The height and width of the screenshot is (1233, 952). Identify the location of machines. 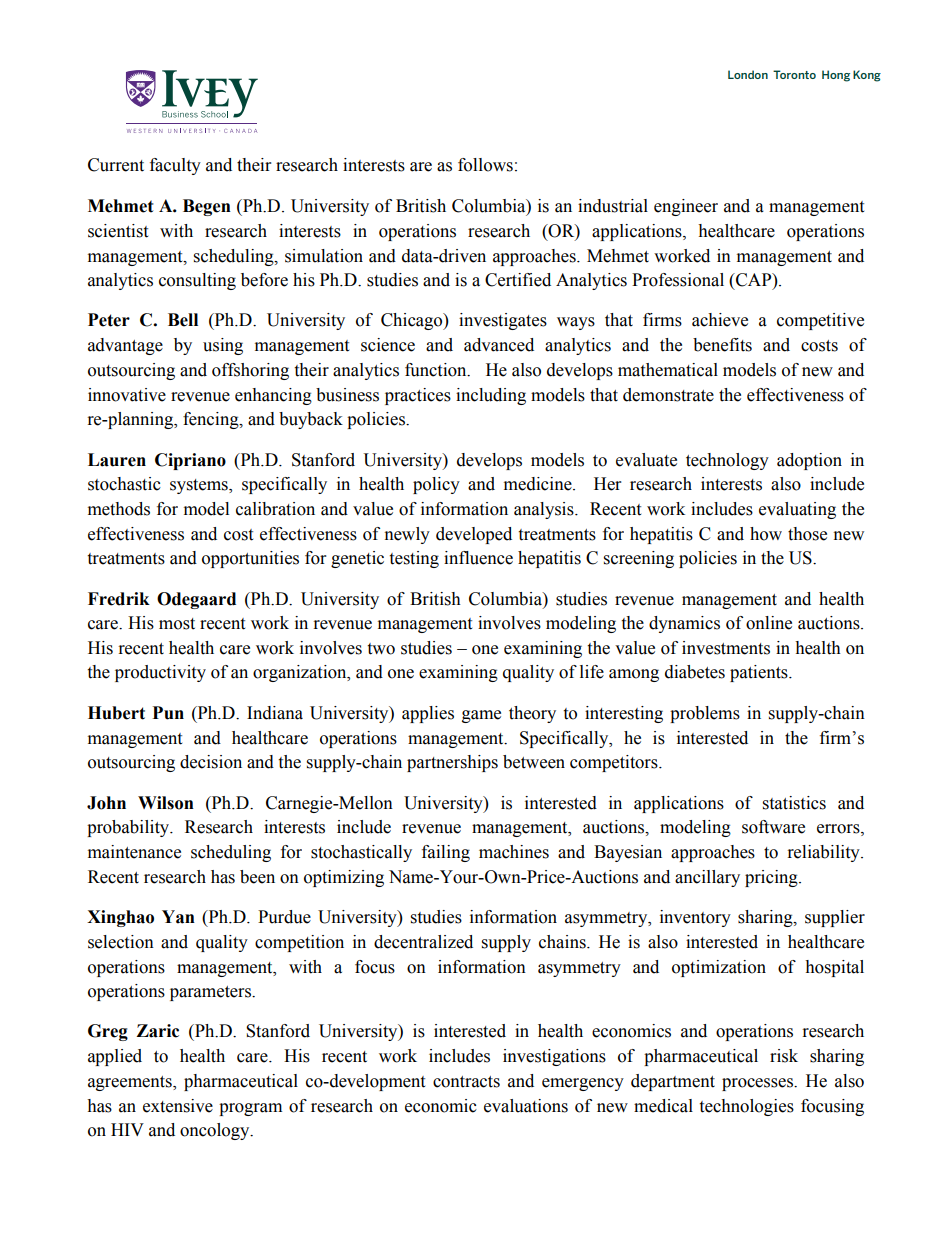
(514, 852).
